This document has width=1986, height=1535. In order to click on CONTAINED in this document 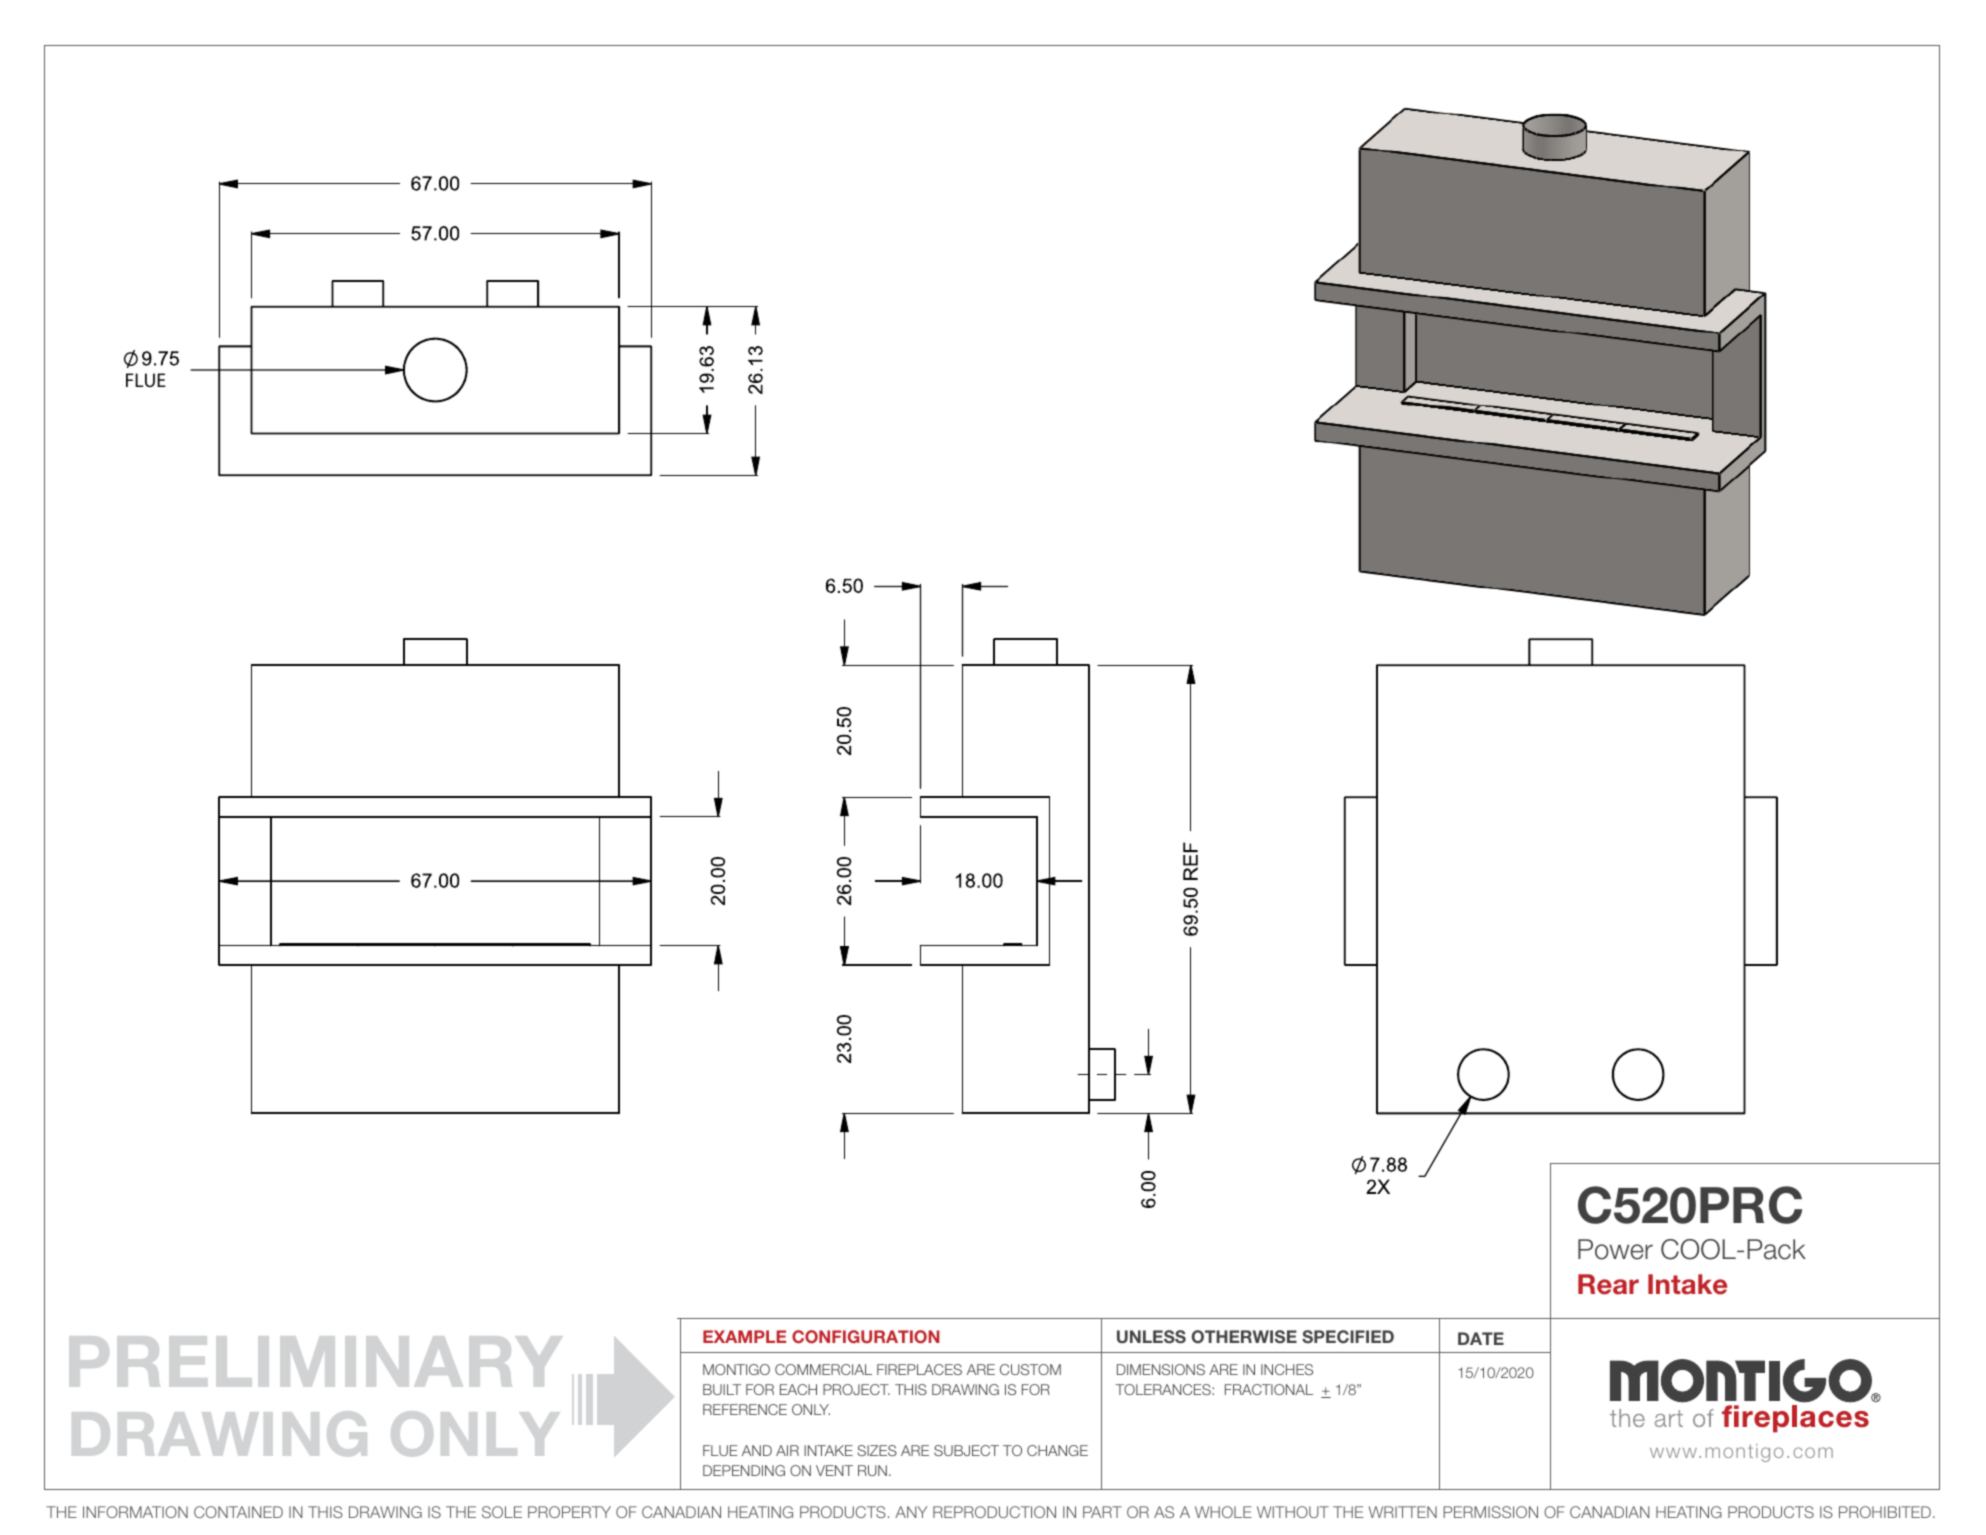, I will do `click(238, 1512)`.
